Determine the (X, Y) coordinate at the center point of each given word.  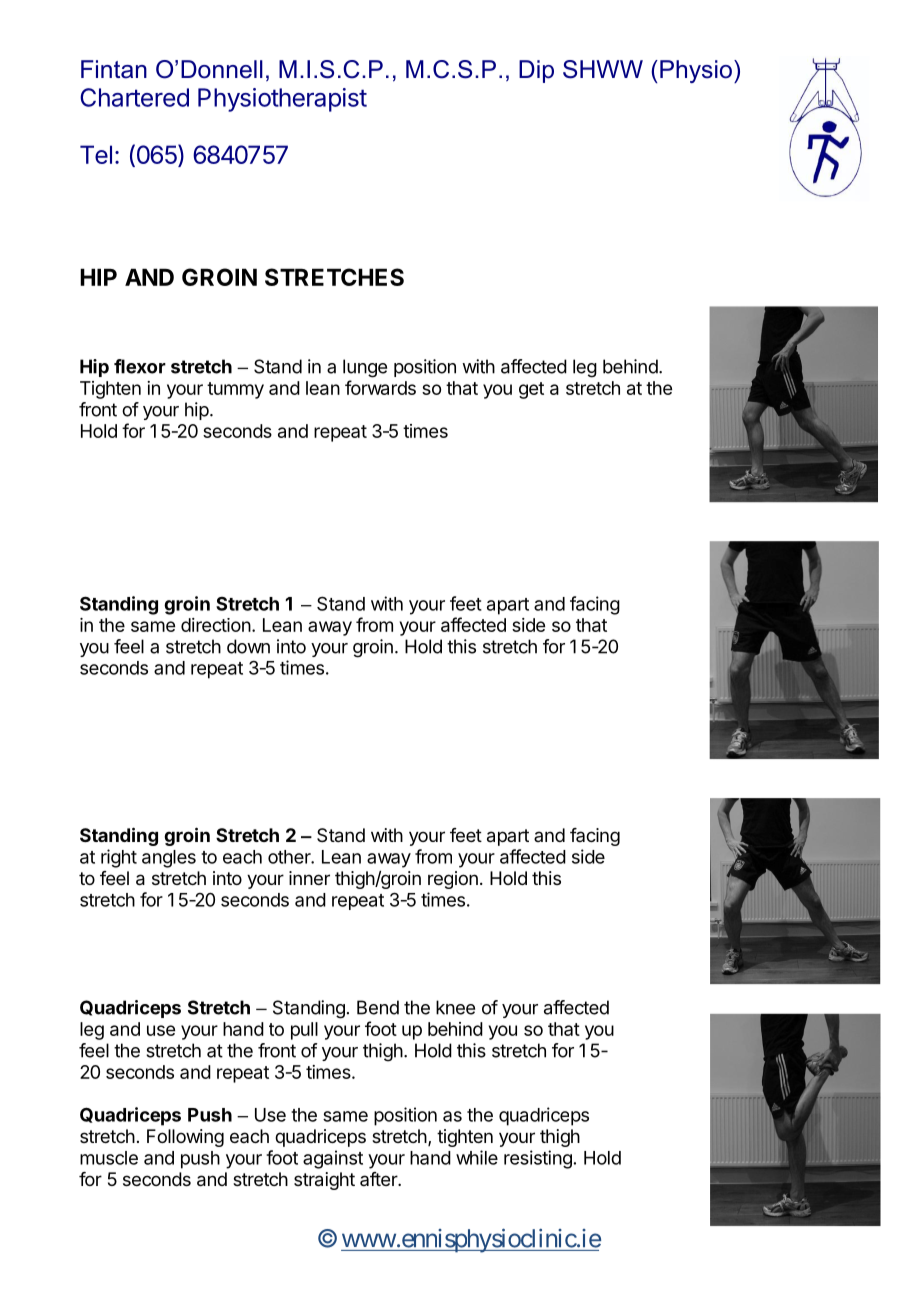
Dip (536, 71)
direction (216, 625)
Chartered (134, 97)
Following (185, 1138)
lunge (365, 368)
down (248, 646)
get (531, 390)
